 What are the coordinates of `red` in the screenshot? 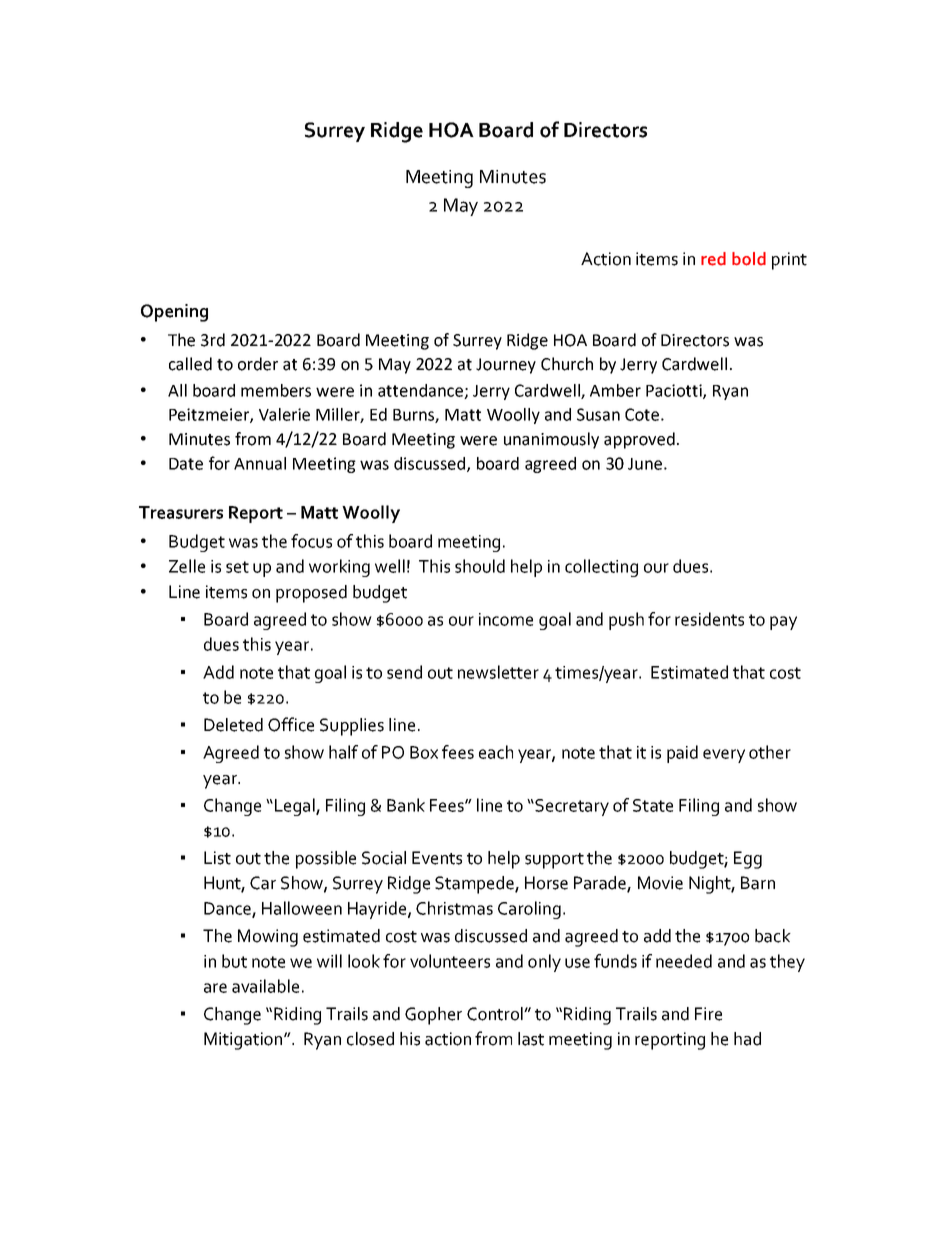 It's located at (713, 259).
